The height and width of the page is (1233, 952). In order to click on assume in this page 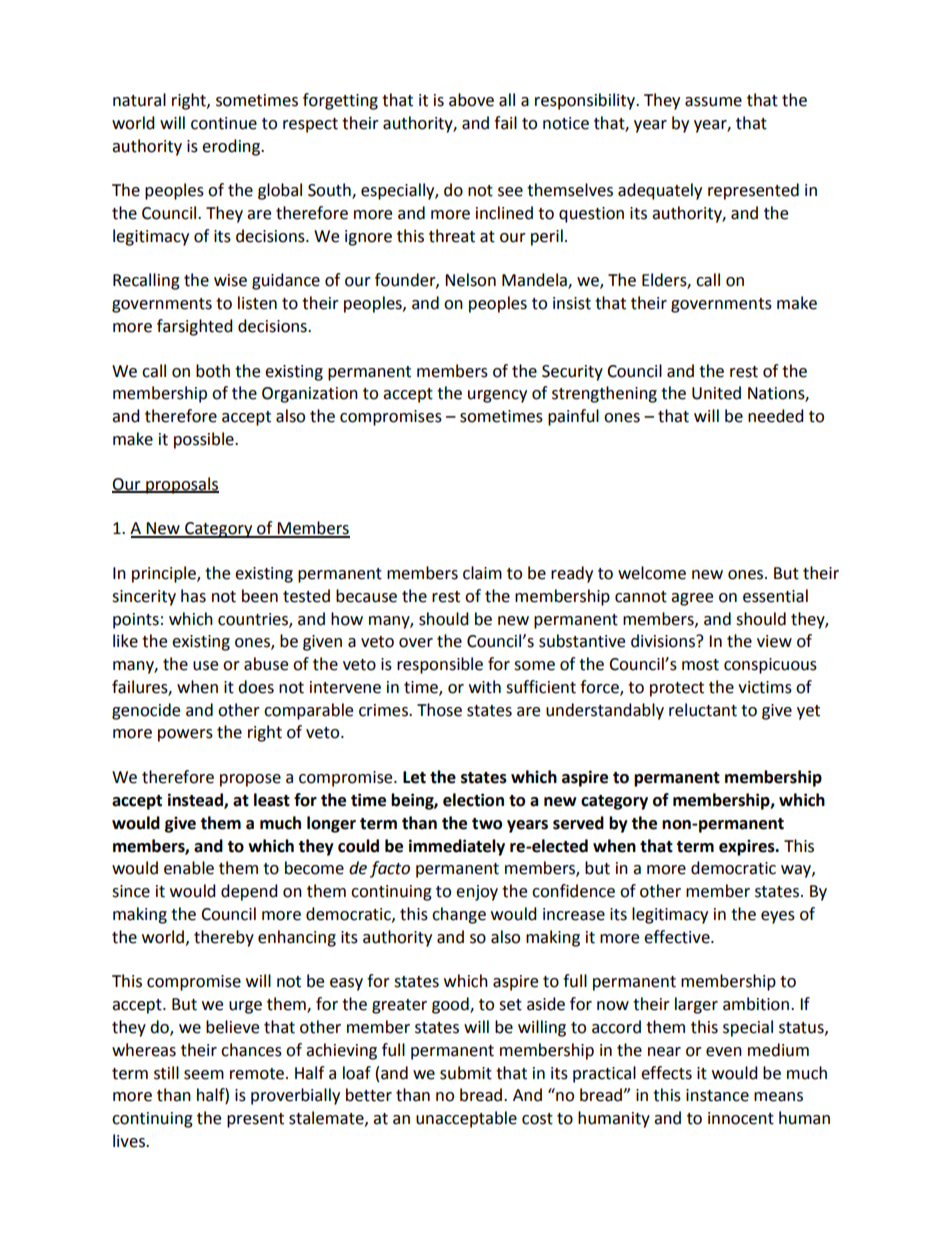, I will do `click(713, 102)`.
